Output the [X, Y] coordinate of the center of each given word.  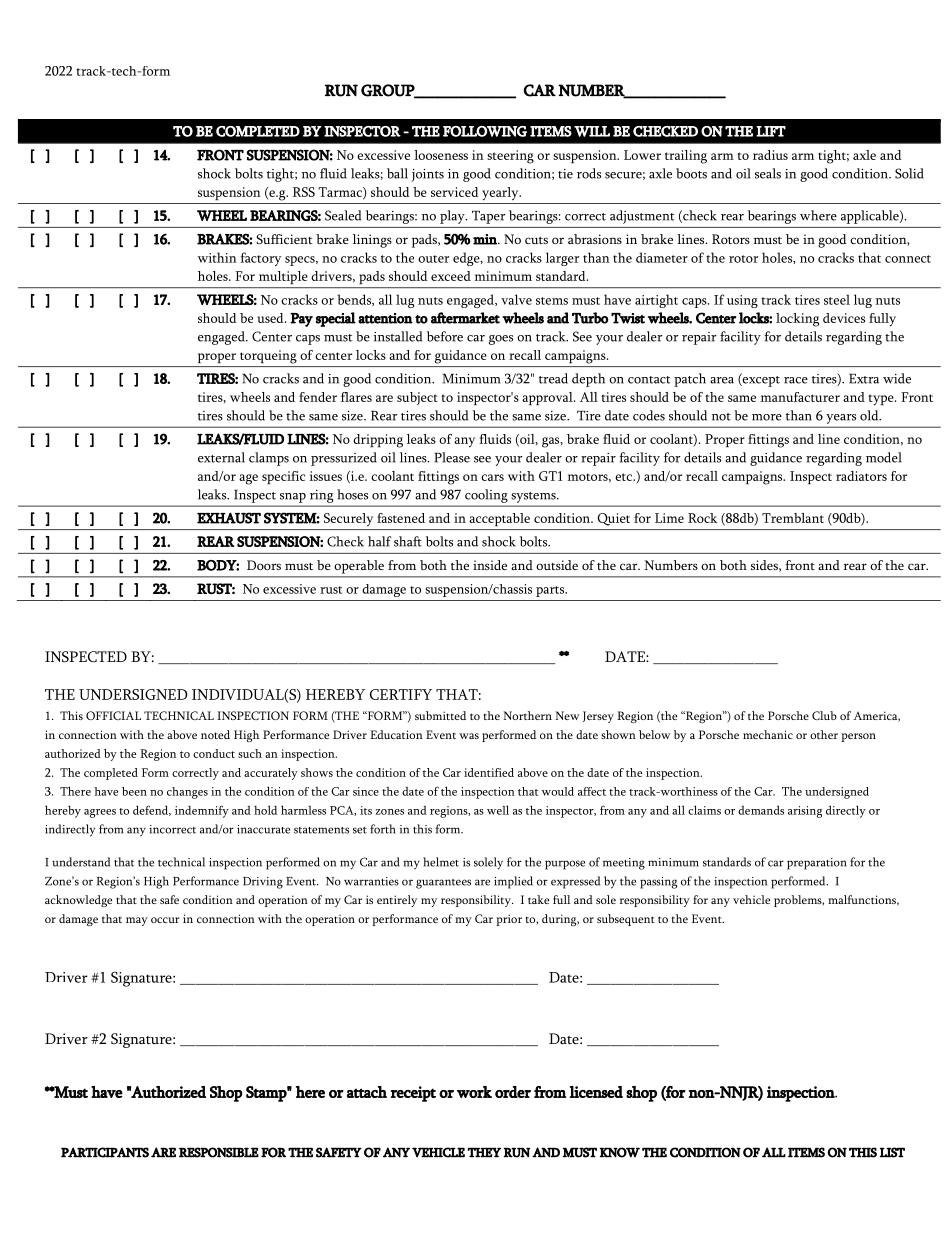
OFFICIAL [113, 715]
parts [551, 591]
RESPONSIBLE [219, 1152]
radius [770, 155]
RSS [304, 192]
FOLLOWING [485, 131]
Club [824, 715]
